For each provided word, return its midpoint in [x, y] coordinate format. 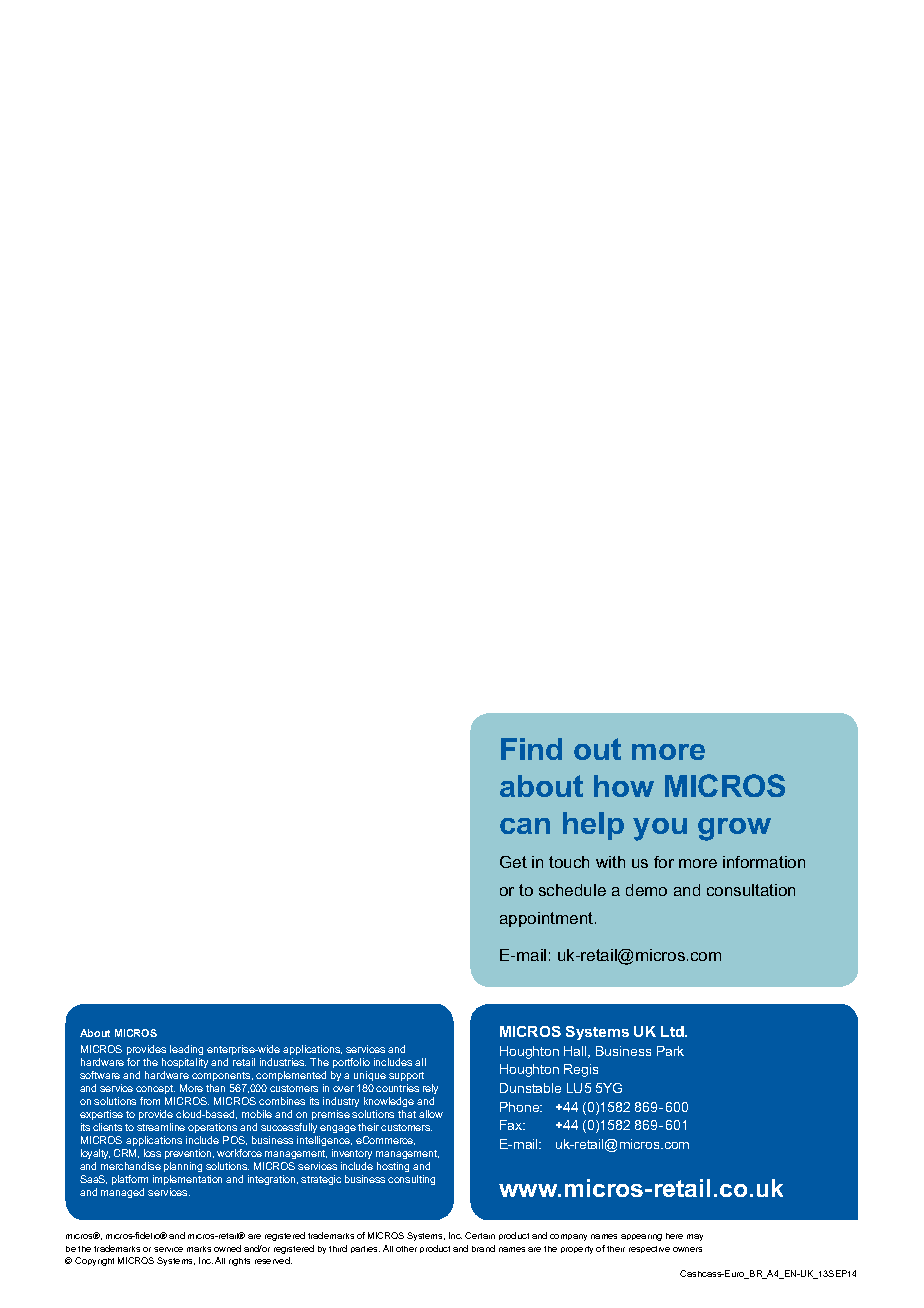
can [525, 826]
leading [186, 1050]
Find [531, 749]
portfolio [351, 1063]
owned [227, 1248]
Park [670, 1051]
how [624, 786]
